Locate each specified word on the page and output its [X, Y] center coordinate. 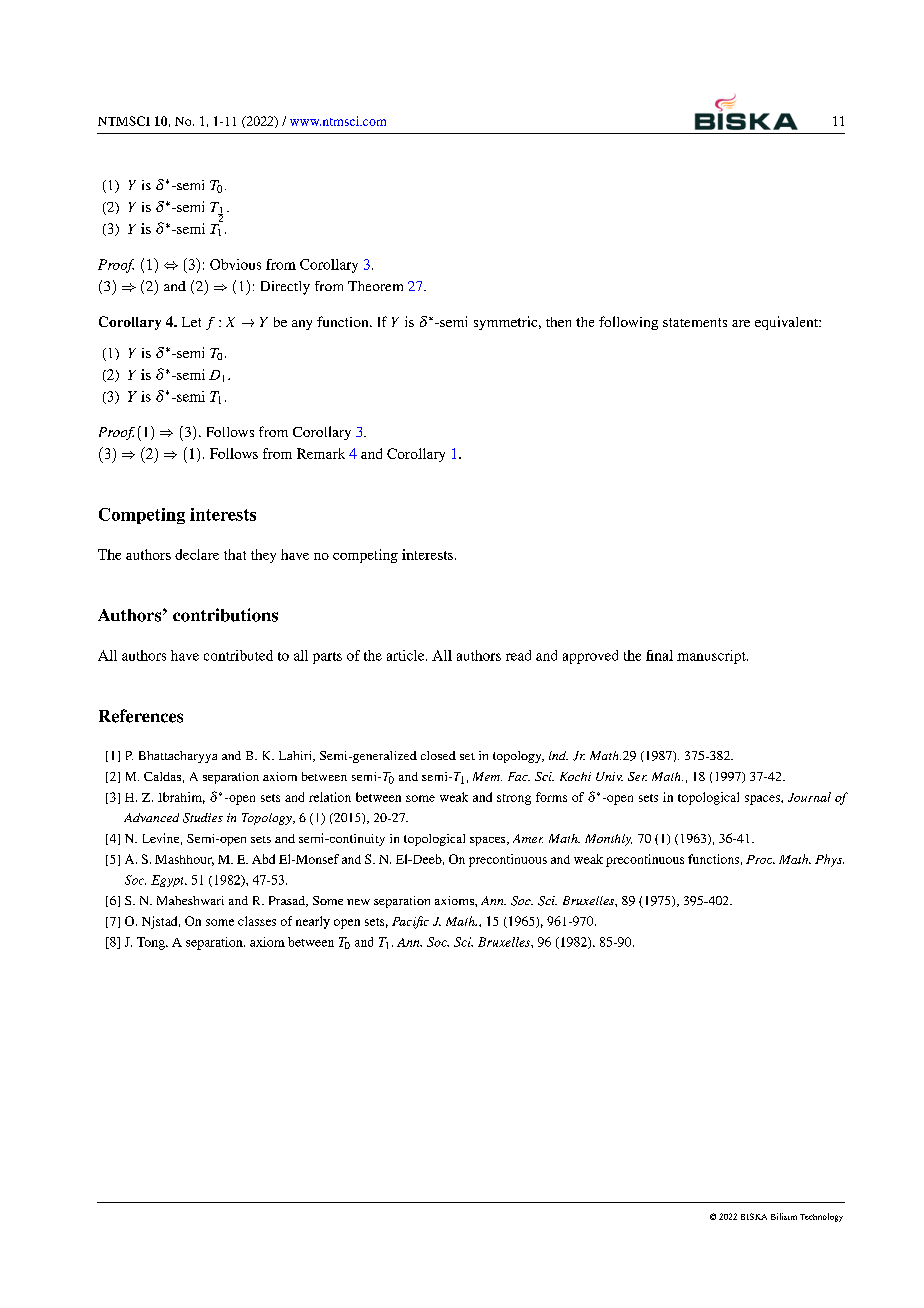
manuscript [712, 657]
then [558, 322]
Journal [809, 797]
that [235, 554]
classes [257, 921]
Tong [152, 943]
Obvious [235, 264]
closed [438, 755]
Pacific [410, 922]
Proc [760, 859]
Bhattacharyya [178, 757]
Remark [321, 453]
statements [695, 322]
